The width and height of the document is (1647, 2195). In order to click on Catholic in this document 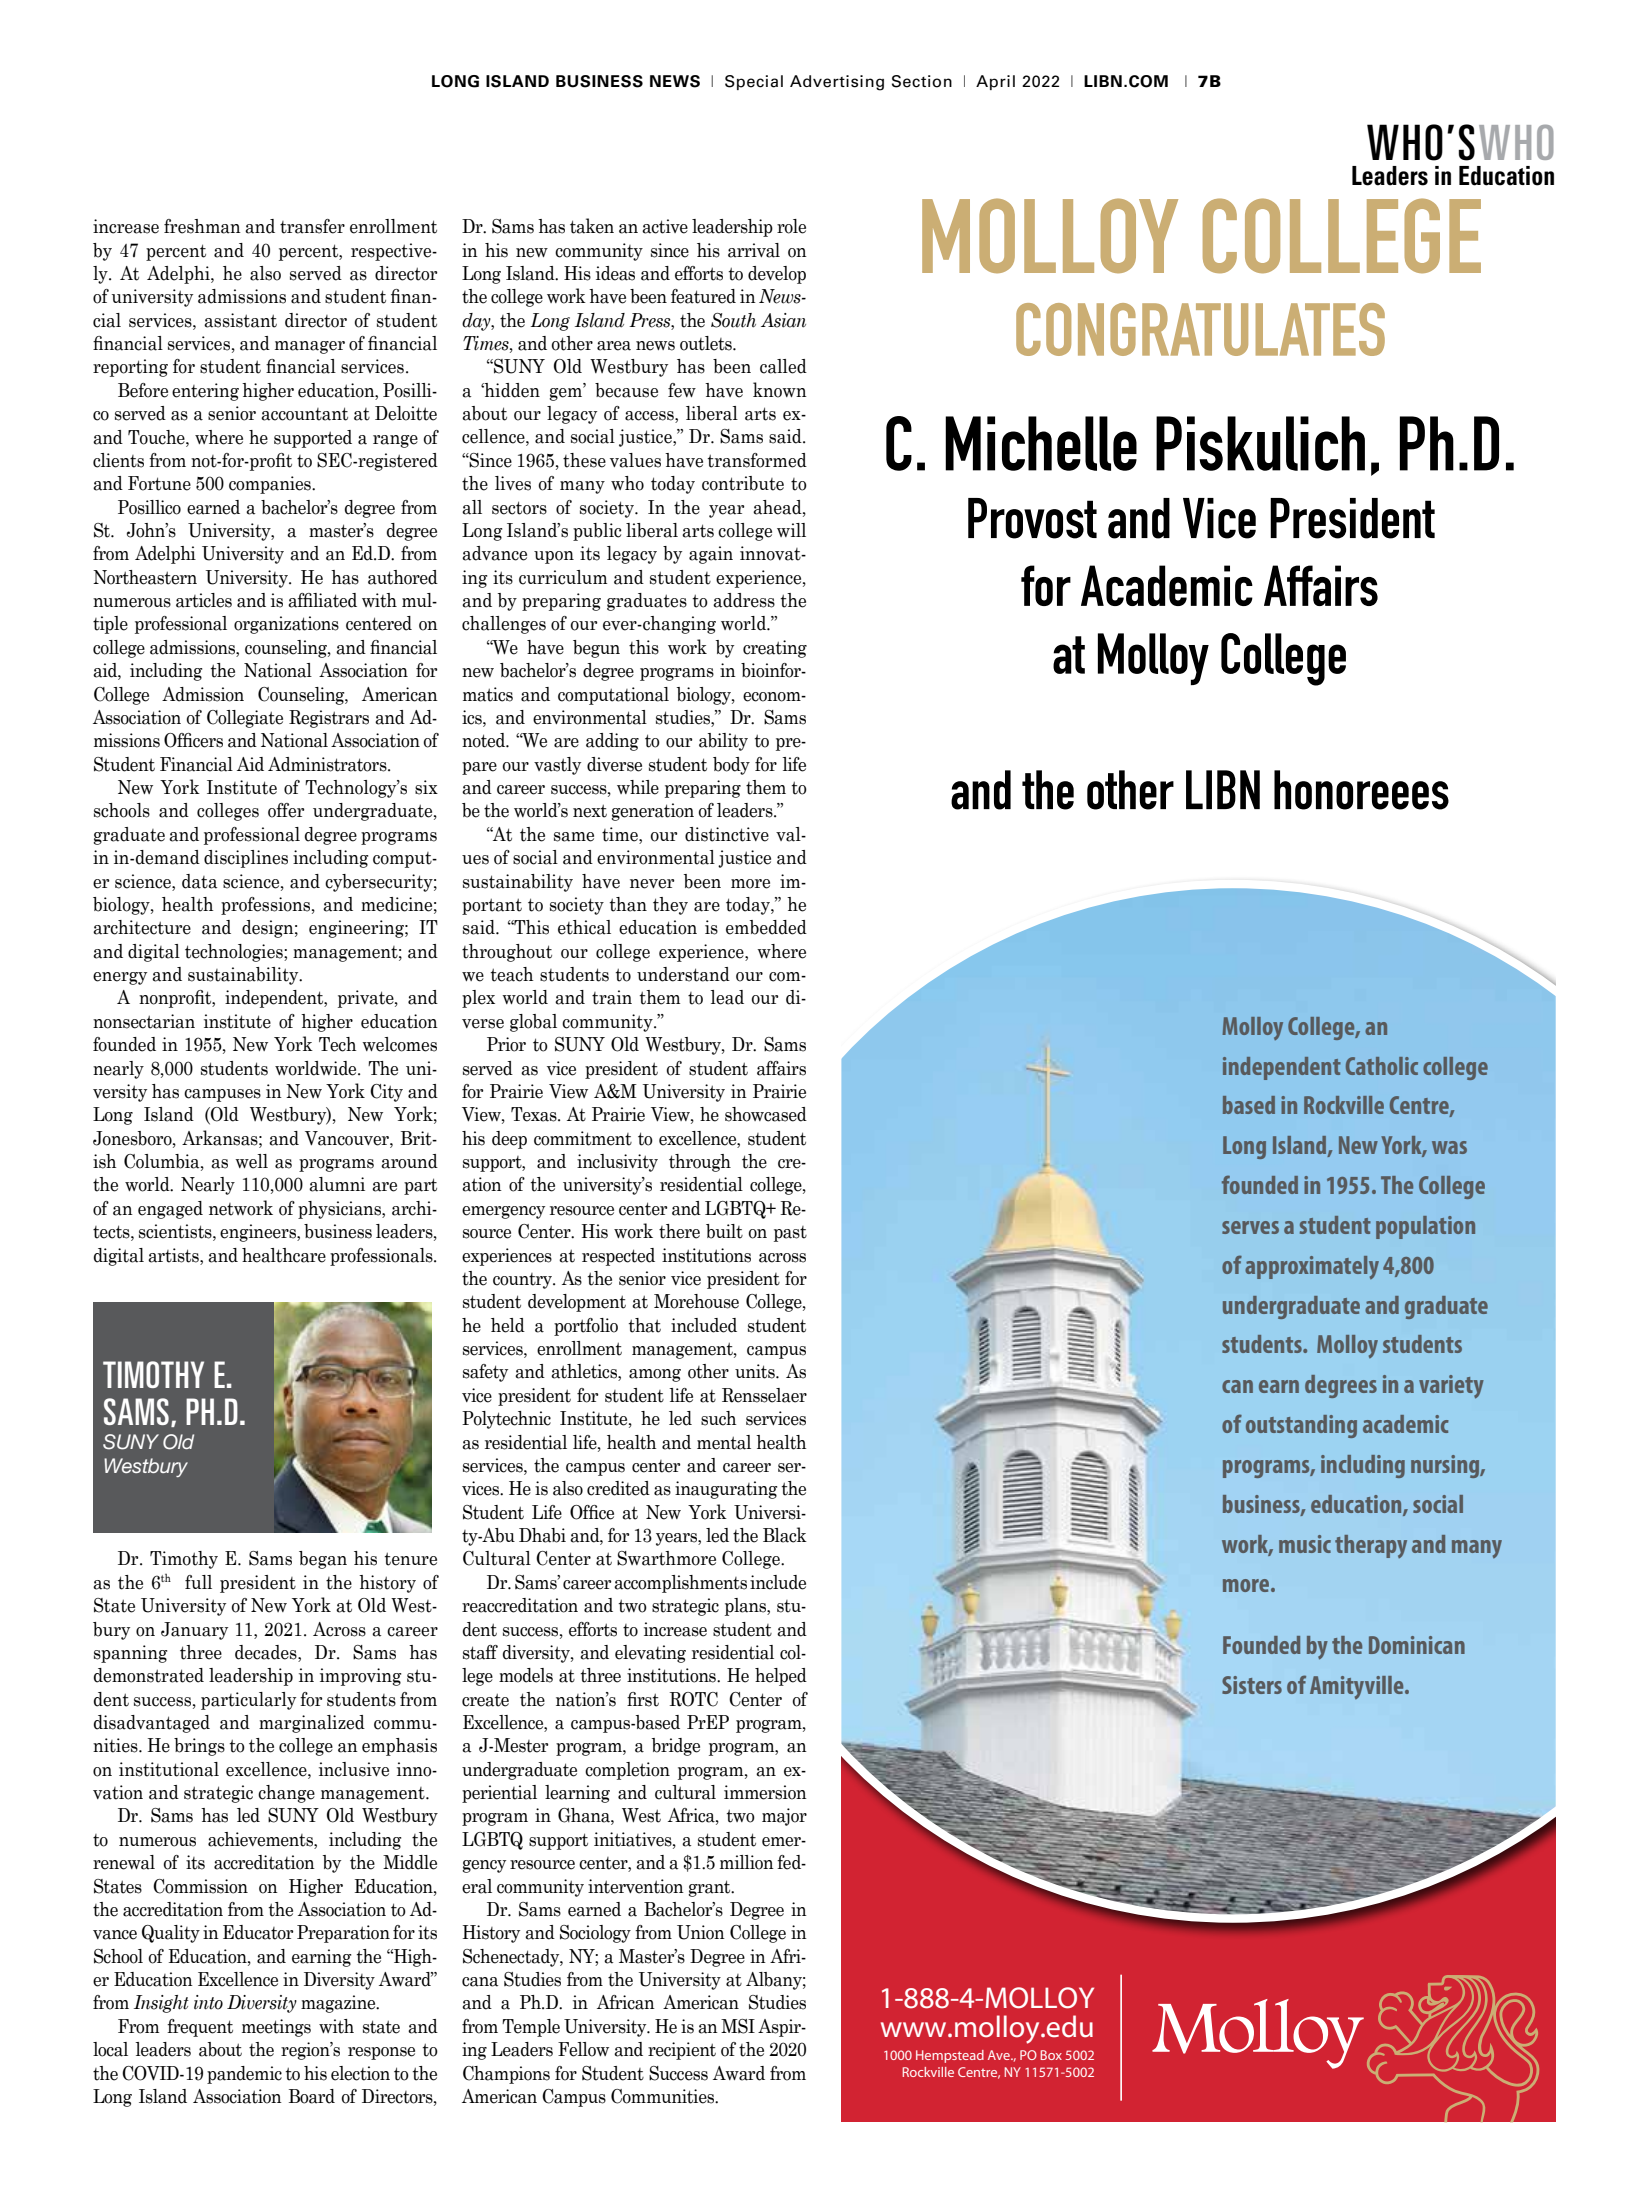, I will do `click(1382, 1066)`.
